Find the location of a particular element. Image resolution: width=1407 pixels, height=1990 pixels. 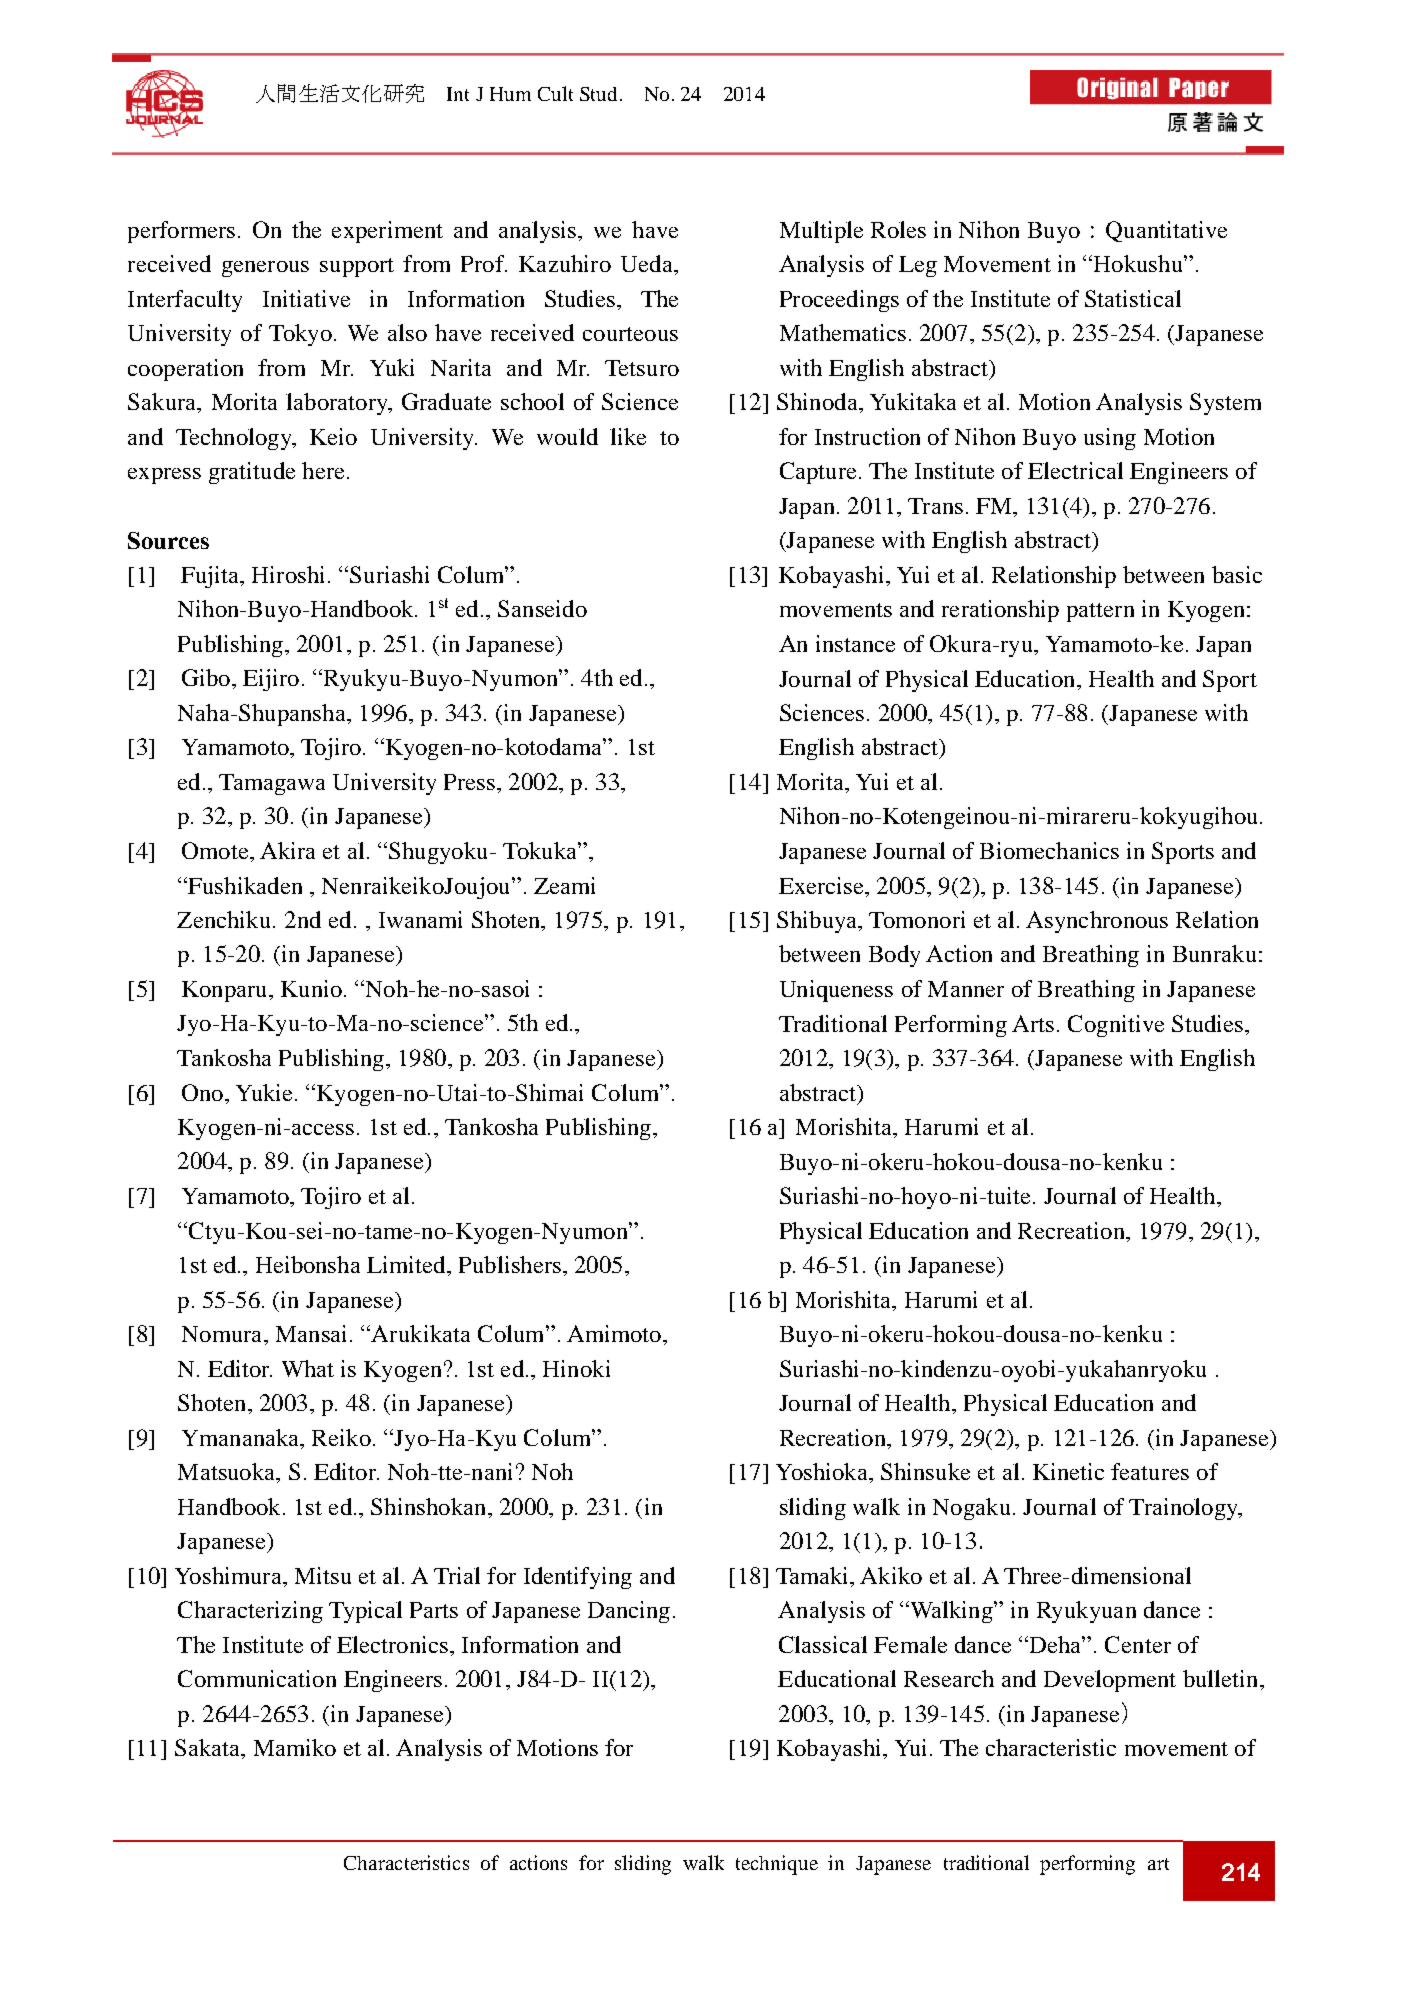

Sakata is located at coordinates (209, 1749).
